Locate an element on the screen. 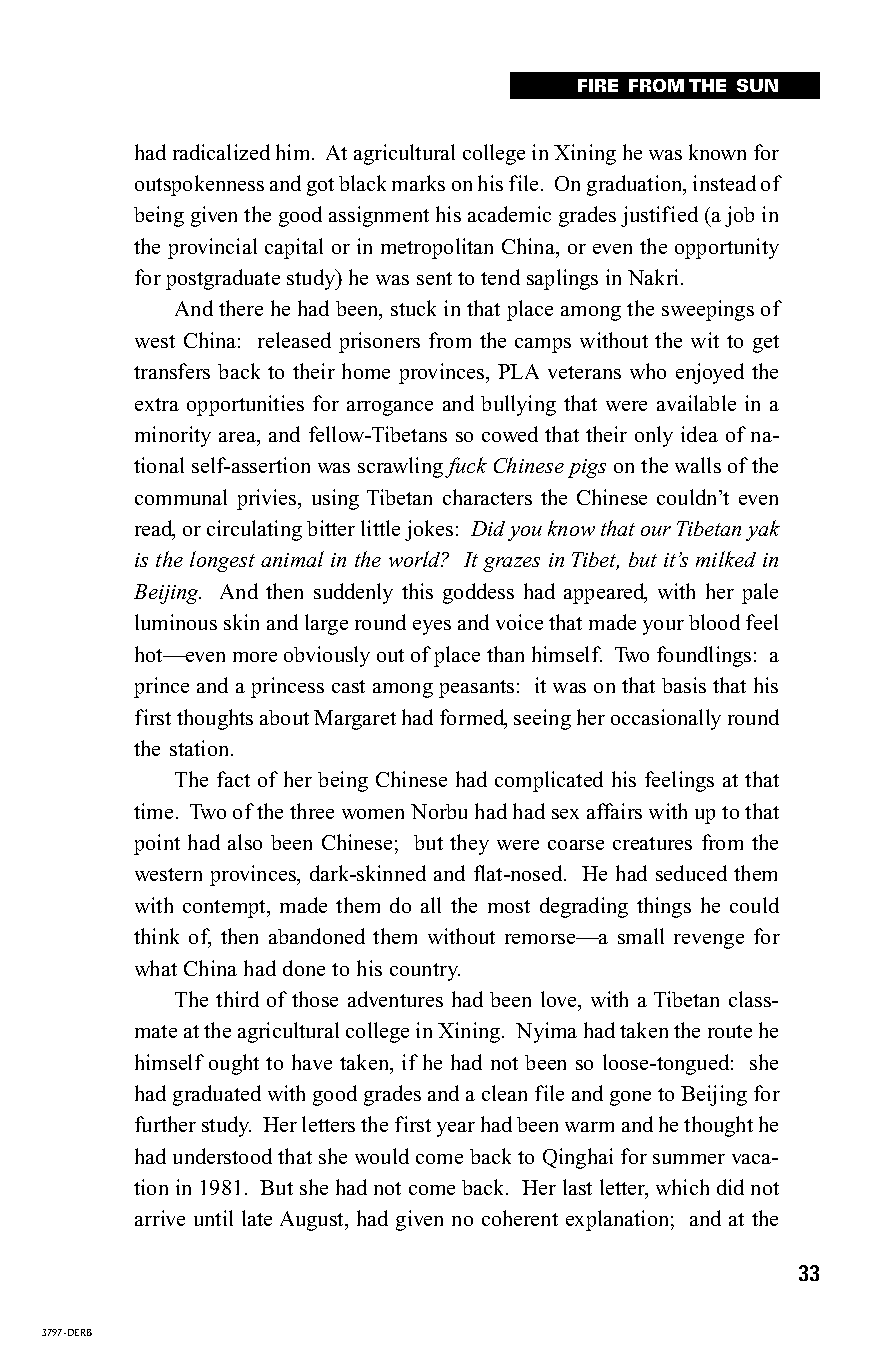  characters is located at coordinates (487, 497).
